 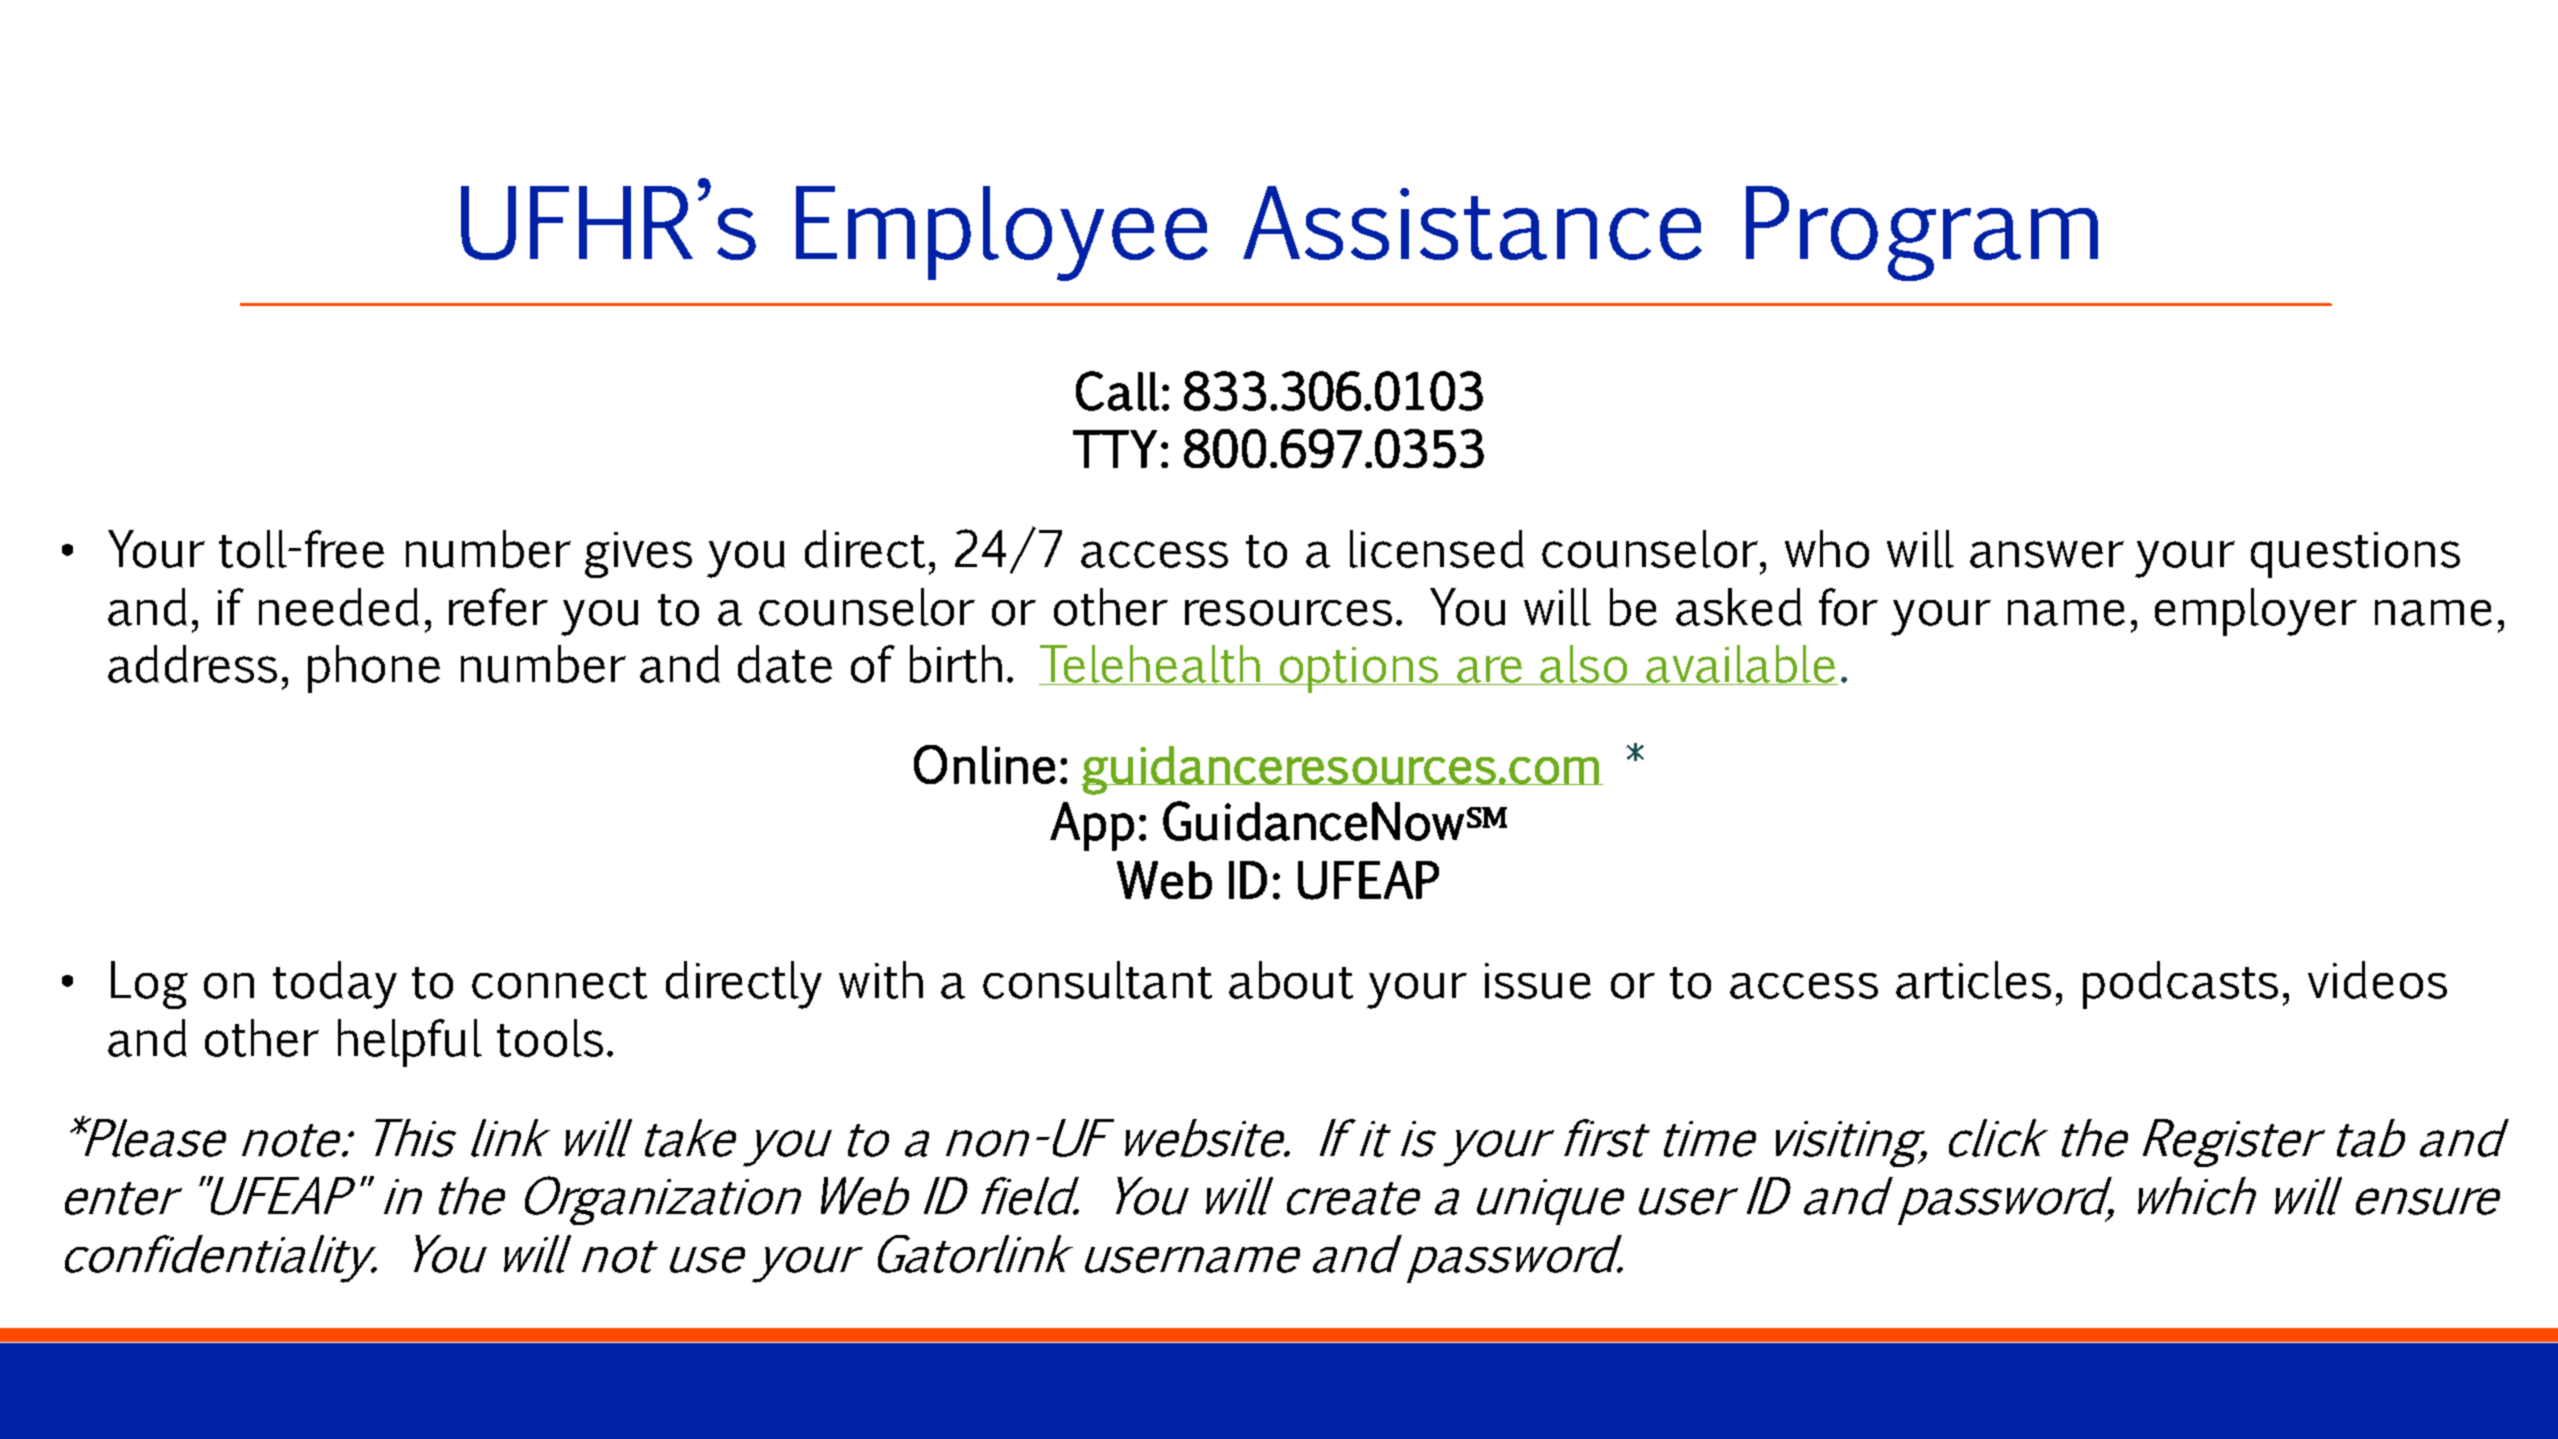 What do you see at coordinates (1922, 233) in the screenshot?
I see `Program` at bounding box center [1922, 233].
